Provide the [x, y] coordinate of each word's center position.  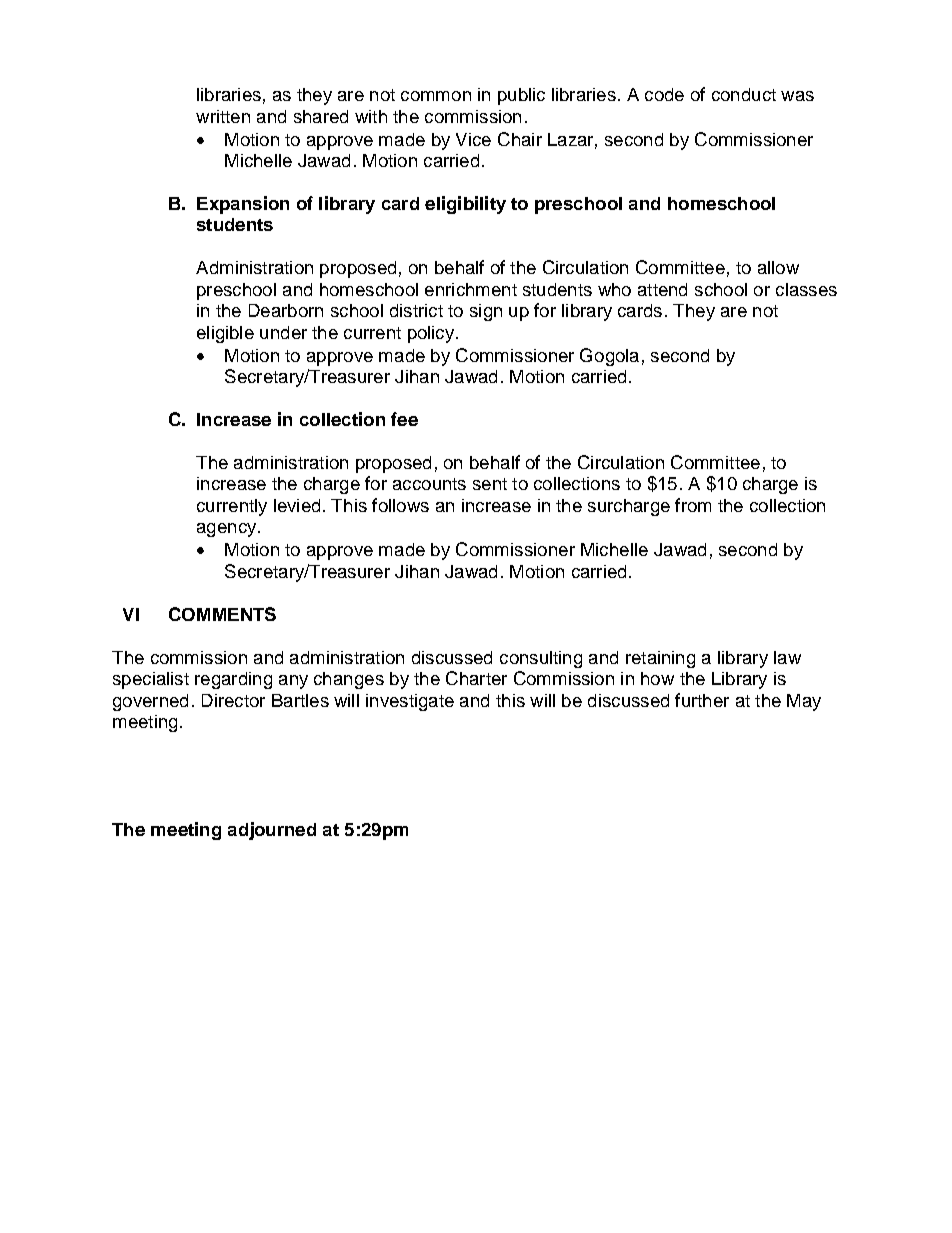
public [521, 96]
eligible [225, 334]
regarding [233, 680]
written [223, 116]
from [693, 505]
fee [404, 419]
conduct [744, 94]
